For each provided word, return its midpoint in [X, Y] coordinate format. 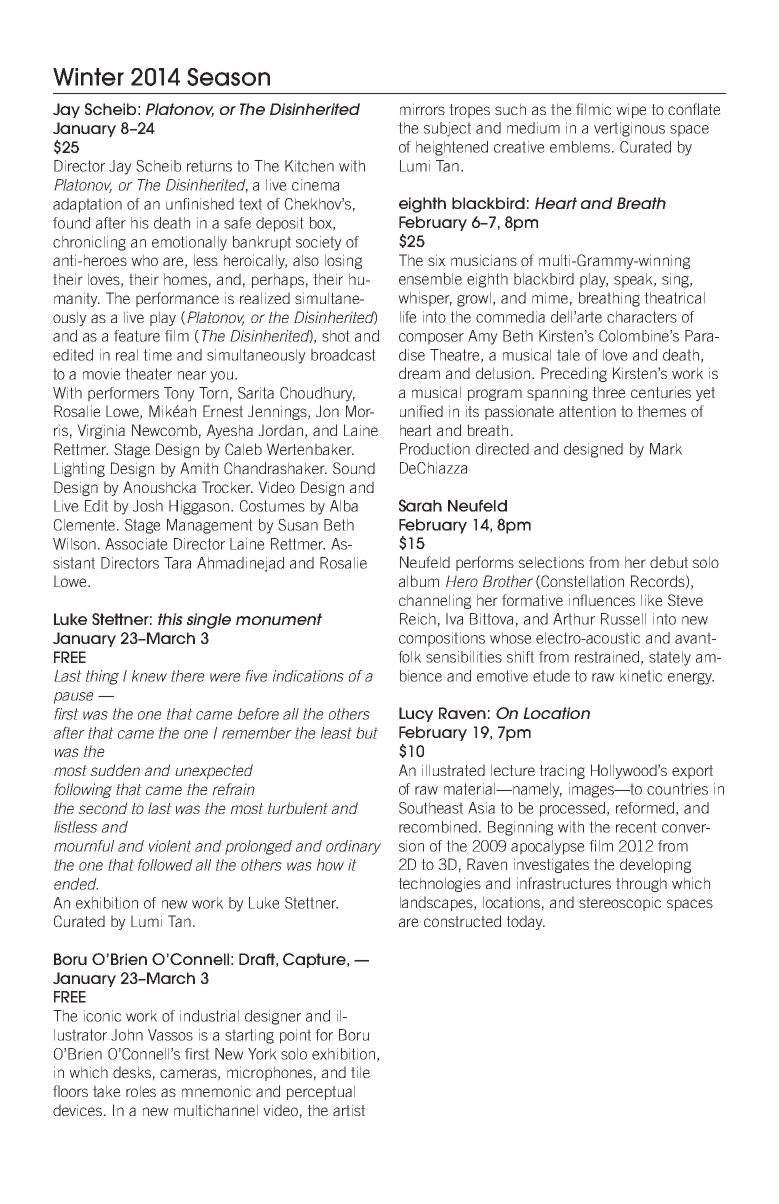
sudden [115, 770]
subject [447, 129]
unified [421, 411]
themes [661, 411]
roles [141, 1091]
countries [677, 789]
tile [360, 1072]
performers [123, 394]
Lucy [416, 714]
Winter [88, 77]
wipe [631, 110]
